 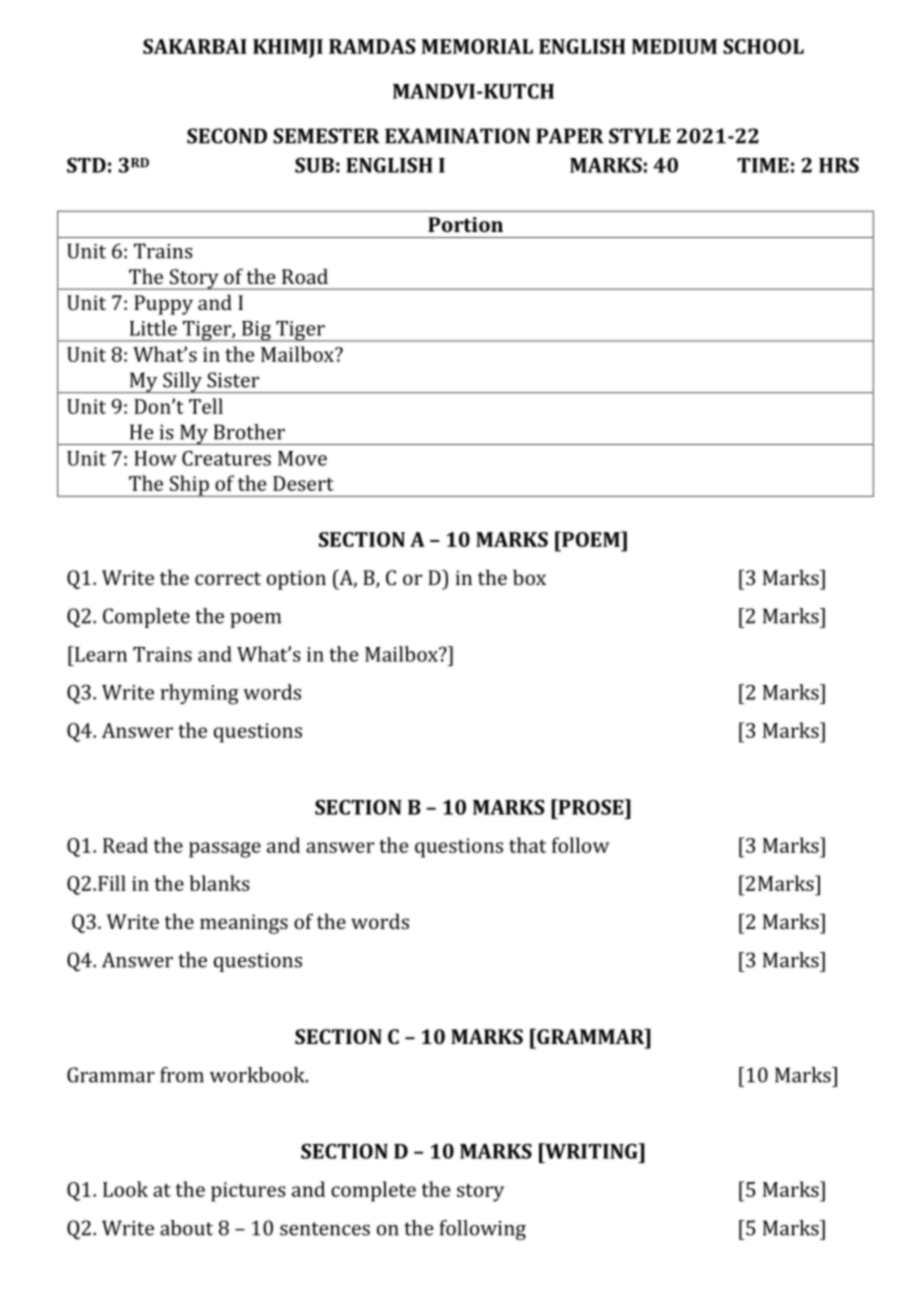 What do you see at coordinates (591, 807) in the page?
I see `PROSE` at bounding box center [591, 807].
